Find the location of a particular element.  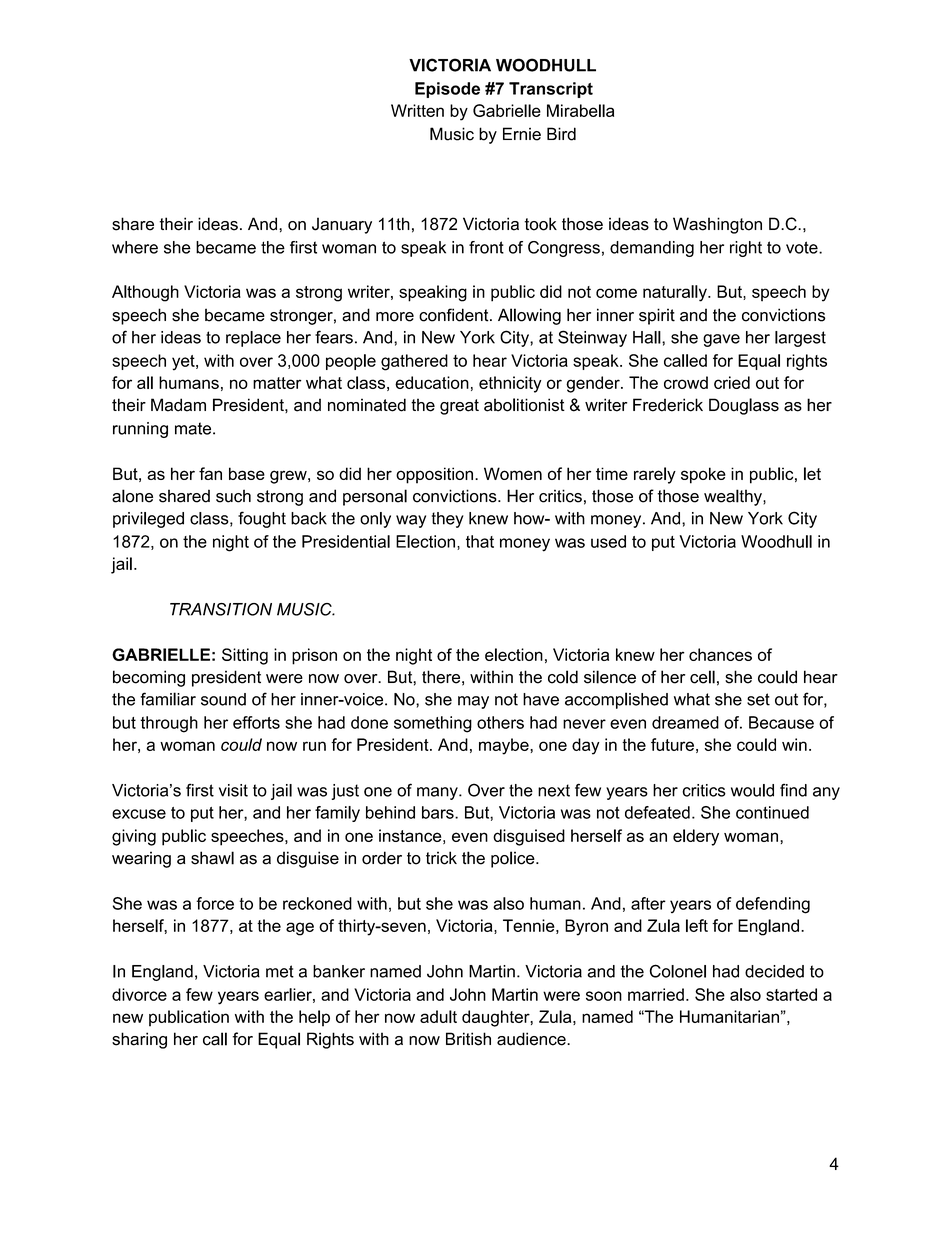

Washington is located at coordinates (717, 225).
